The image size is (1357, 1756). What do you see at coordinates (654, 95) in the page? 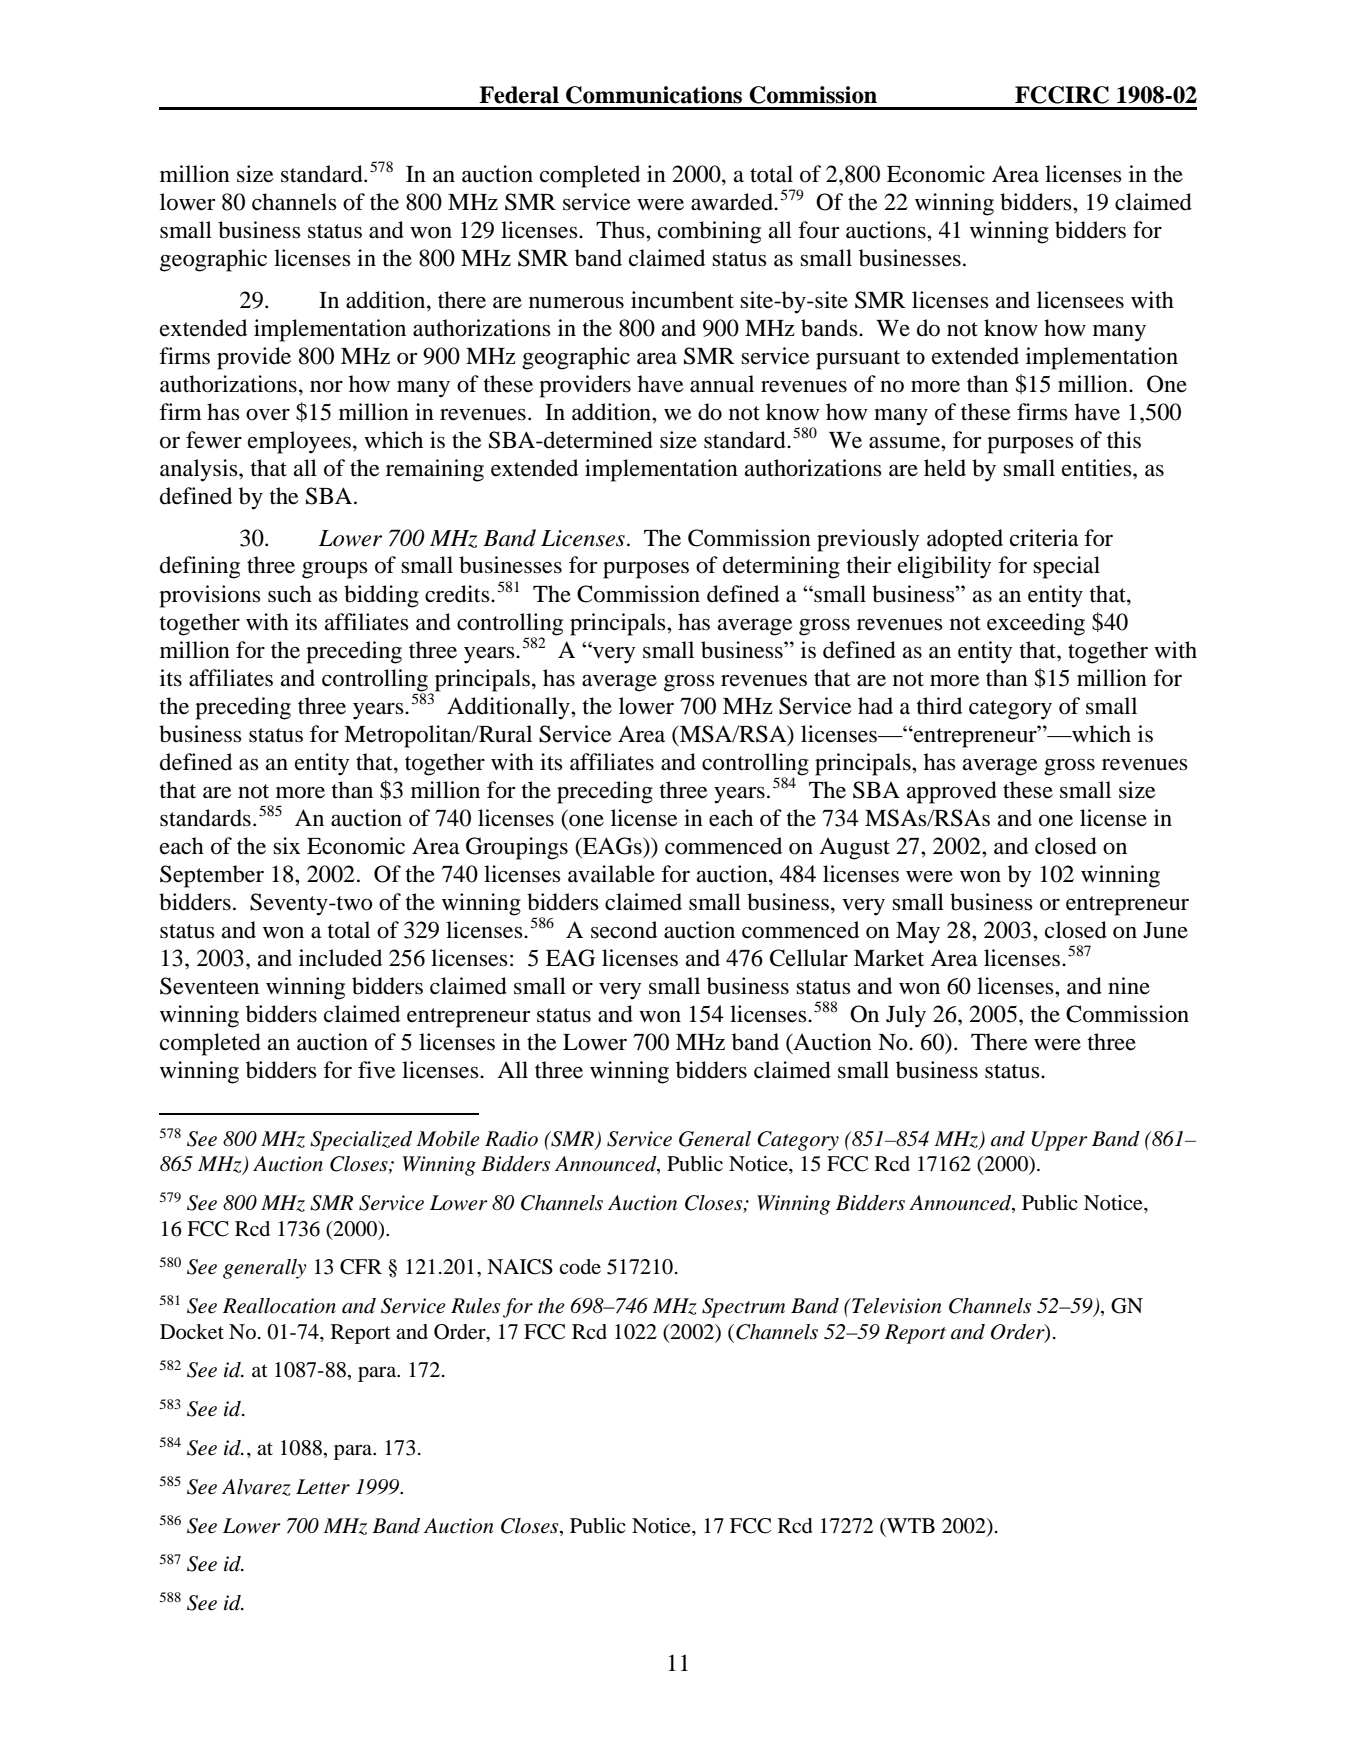
I see `Communications` at bounding box center [654, 95].
